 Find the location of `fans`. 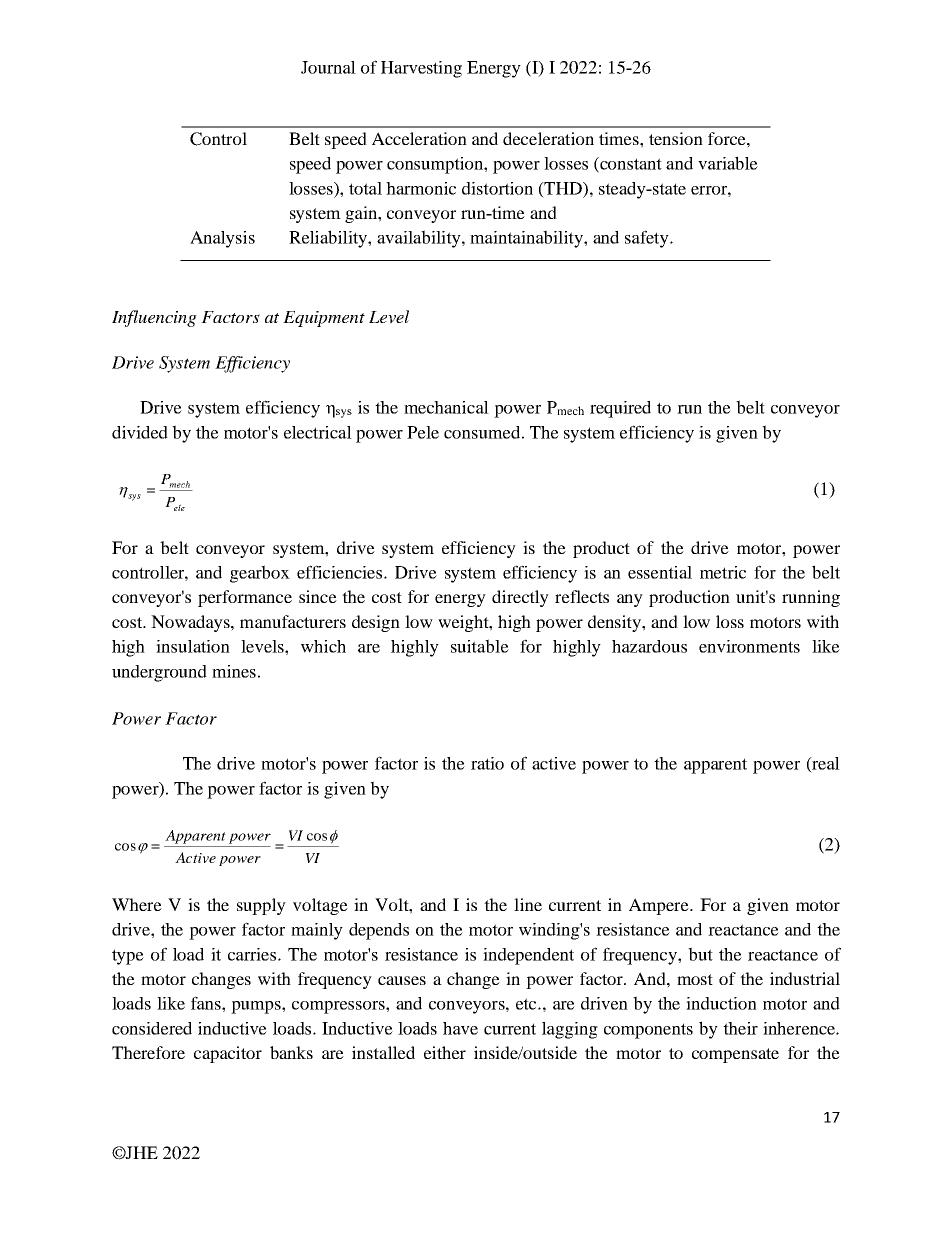

fans is located at coordinates (207, 1003).
